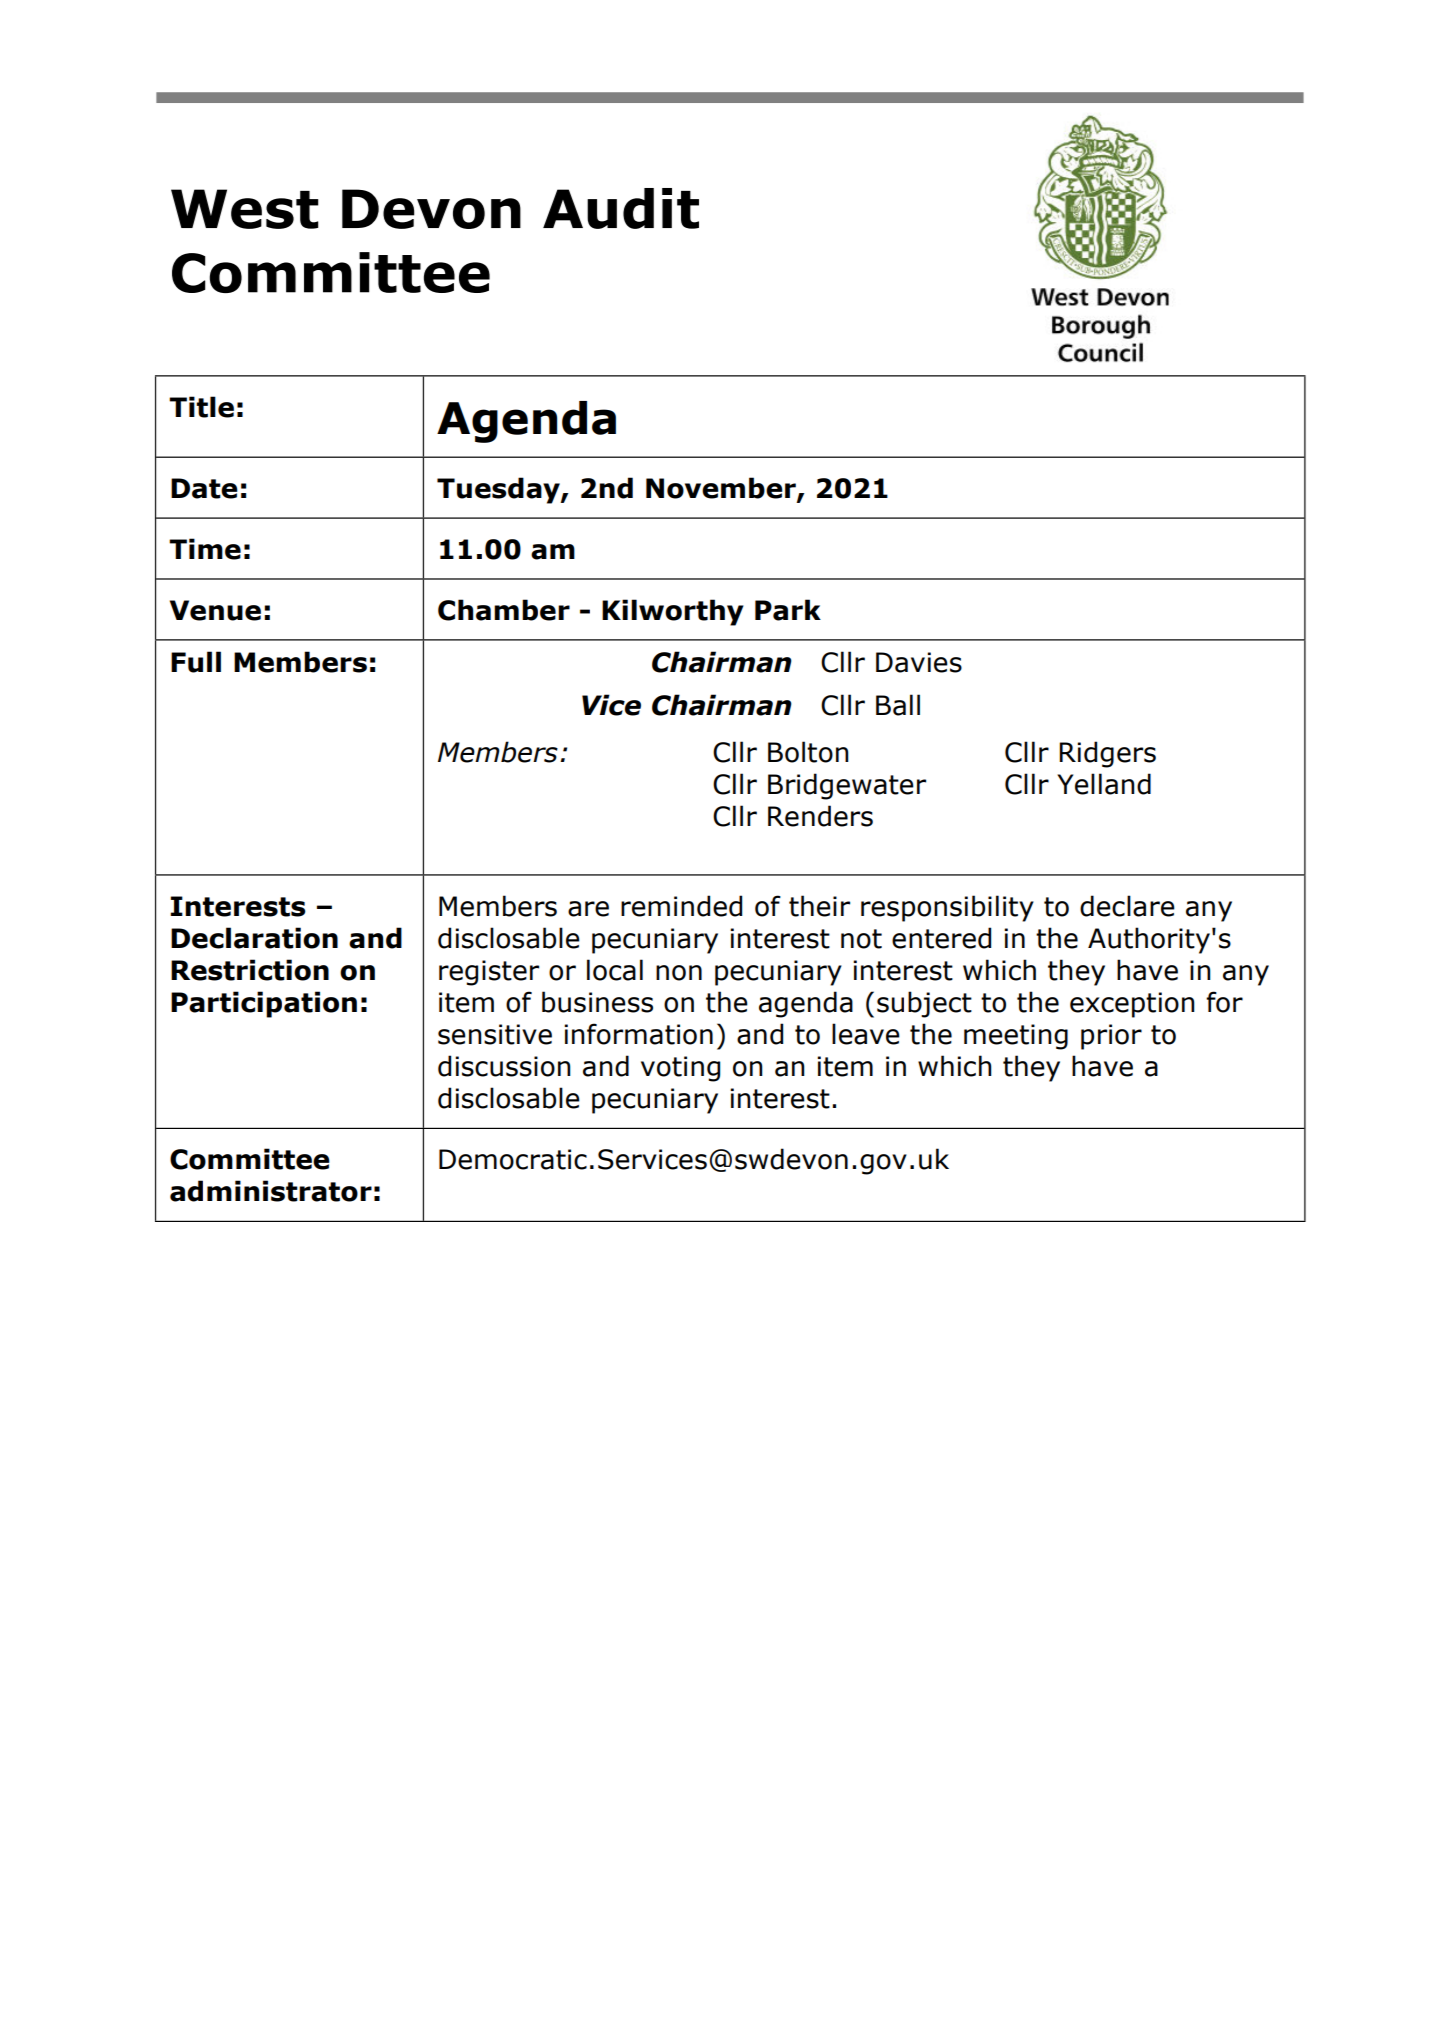 This image has height=2021, width=1429. What do you see at coordinates (680, 1069) in the image?
I see `voting` at bounding box center [680, 1069].
